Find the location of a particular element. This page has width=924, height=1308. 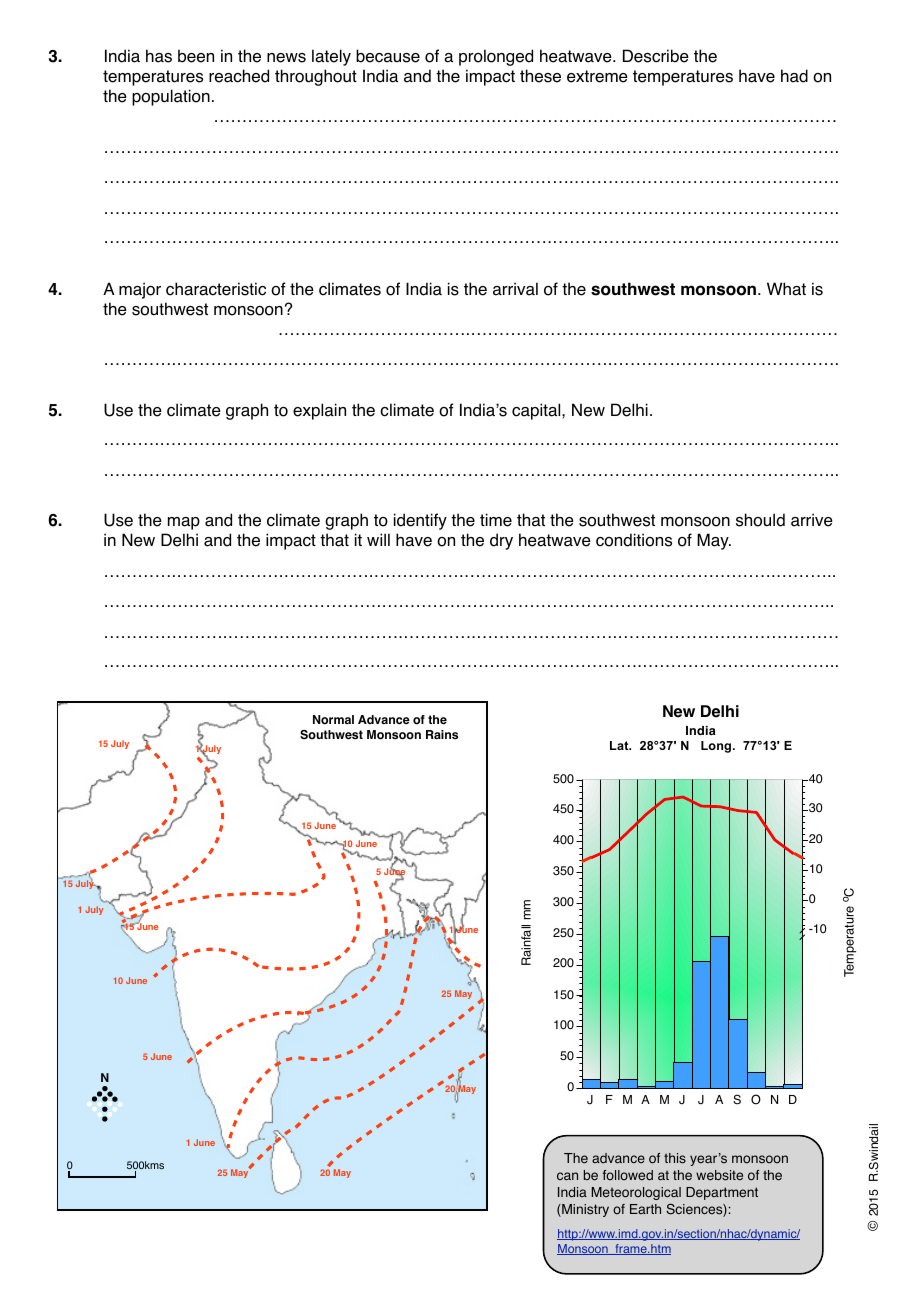

dry is located at coordinates (501, 541).
